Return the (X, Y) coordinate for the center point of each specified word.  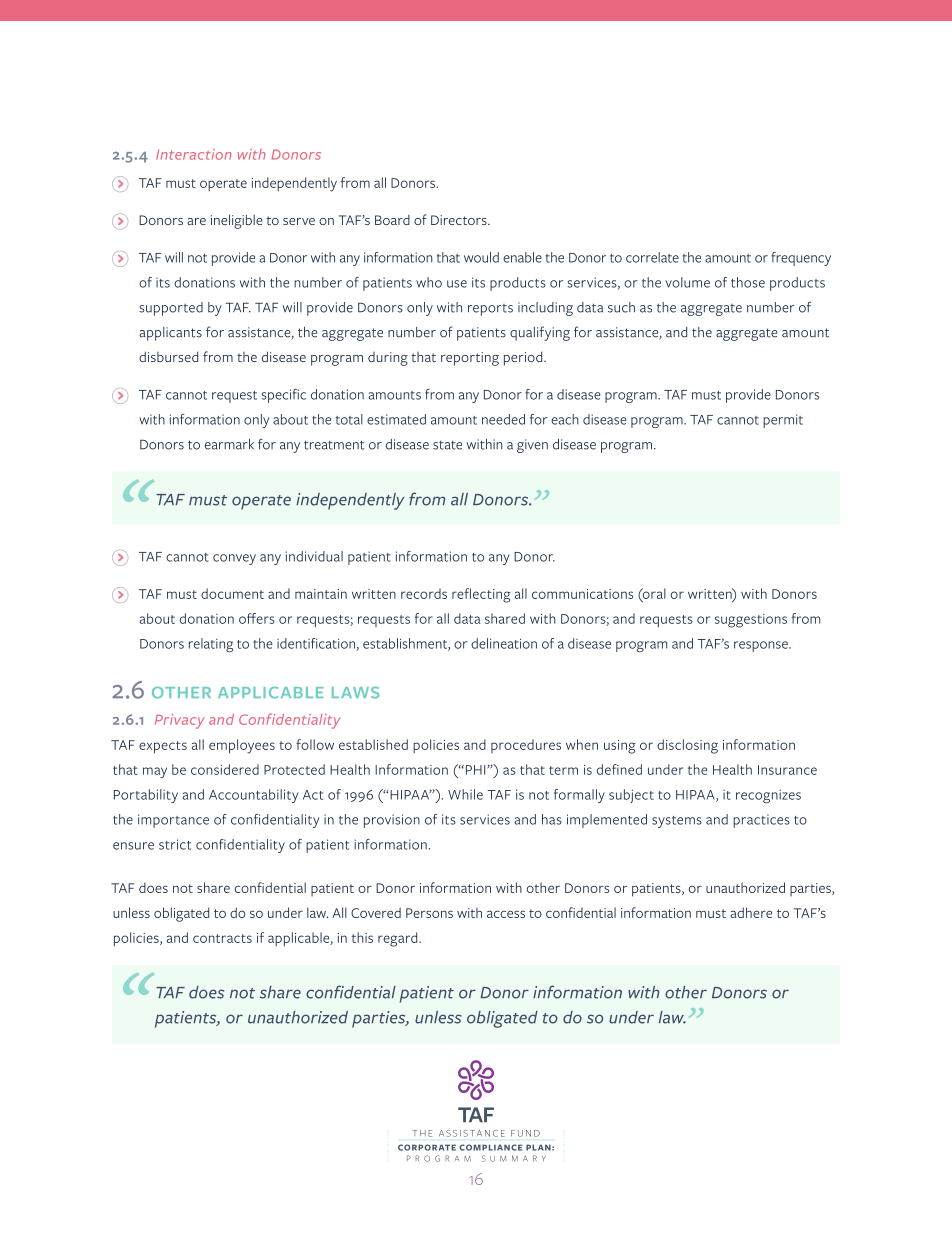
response (762, 646)
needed (503, 419)
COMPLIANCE (491, 1147)
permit (783, 421)
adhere (751, 912)
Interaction (194, 154)
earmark (229, 444)
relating (211, 645)
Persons (429, 913)
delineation (504, 643)
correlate (652, 257)
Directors (460, 220)
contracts (222, 938)
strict (175, 844)
